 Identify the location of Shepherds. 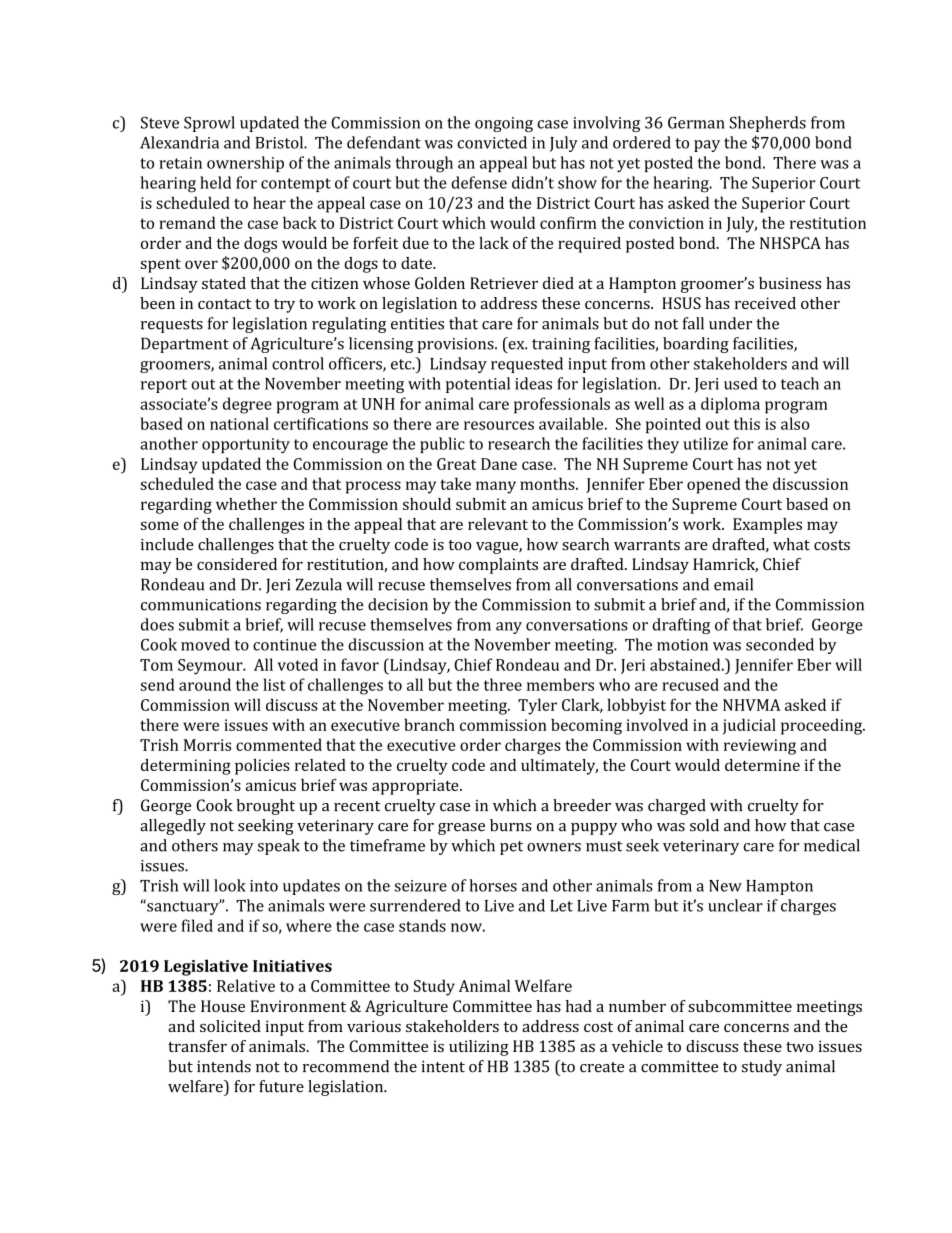
(768, 124).
